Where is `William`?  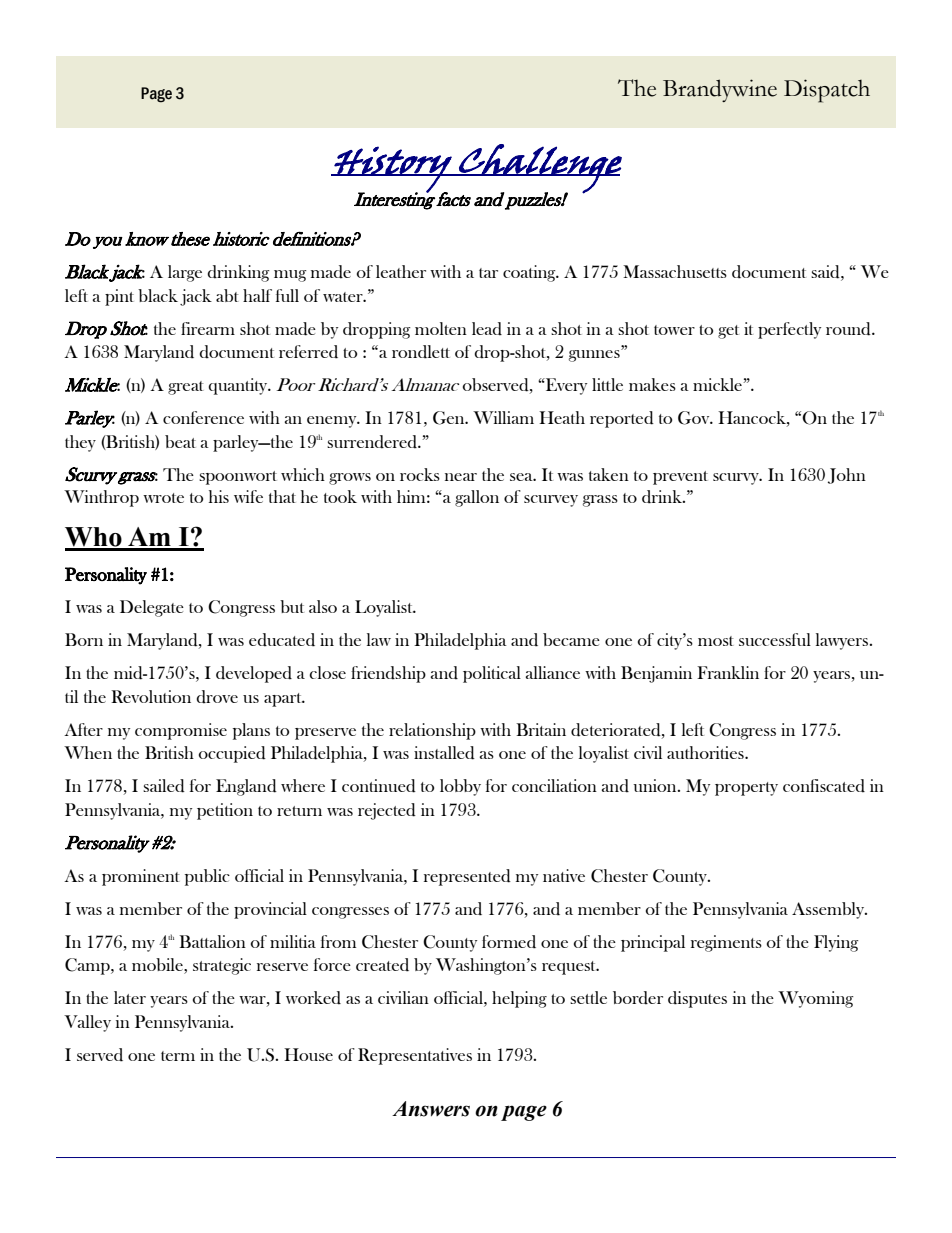
William is located at coordinates (503, 417).
